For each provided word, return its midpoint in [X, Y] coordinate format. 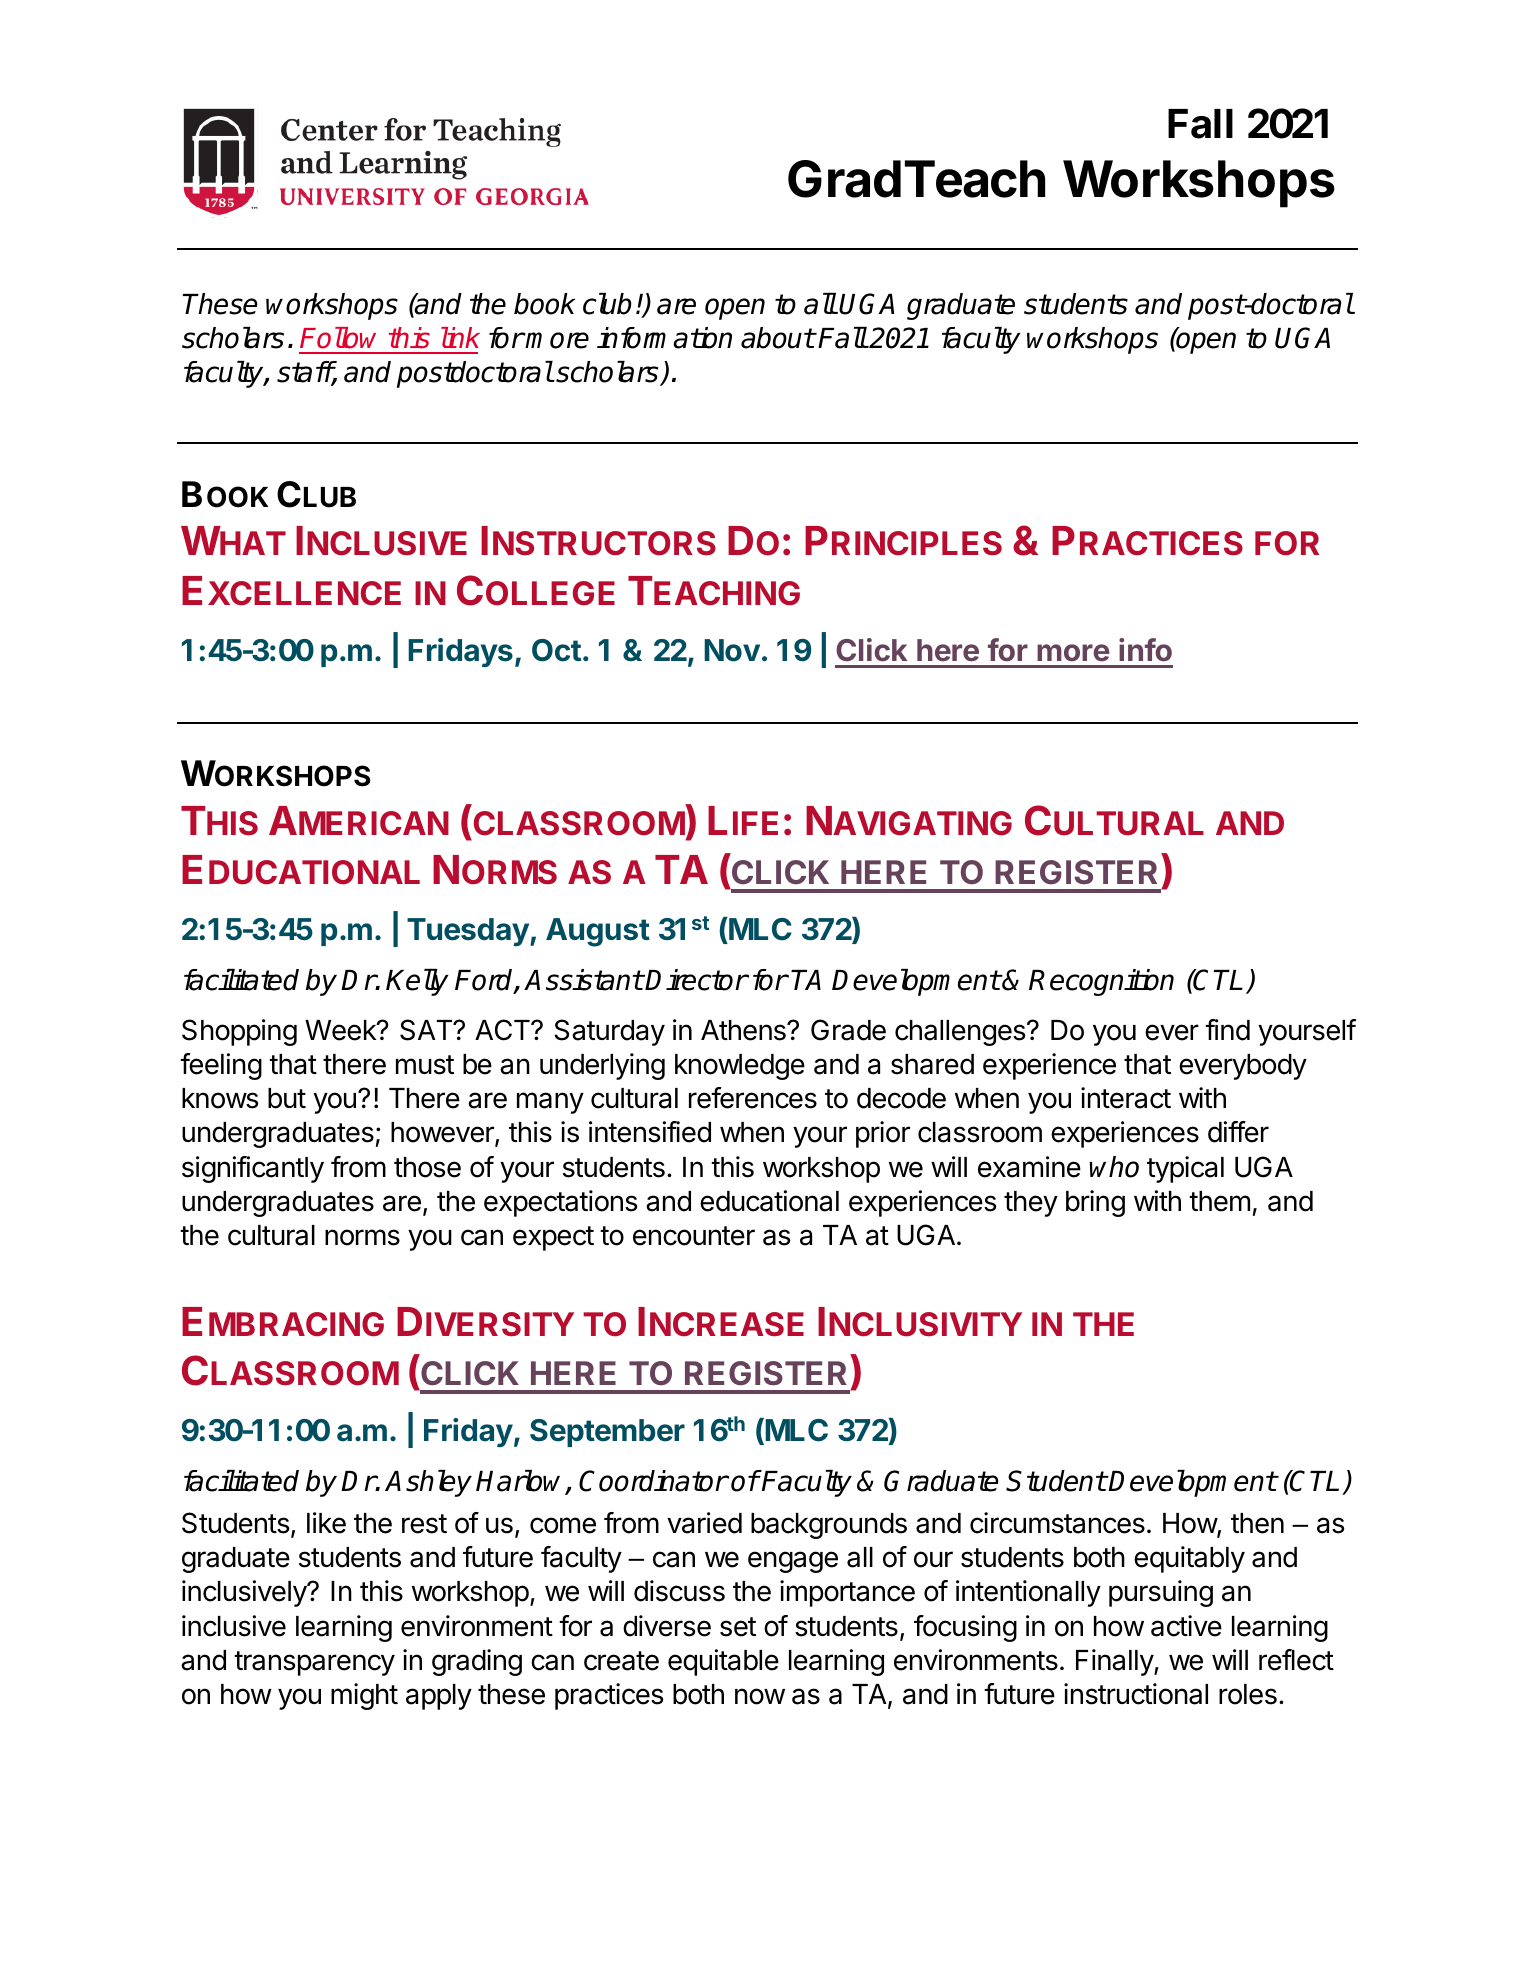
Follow [338, 338]
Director [696, 980]
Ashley [428, 1483]
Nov [732, 650]
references [753, 1098]
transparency [314, 1663]
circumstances [1057, 1523]
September [607, 1433]
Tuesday [469, 932]
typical [1185, 1169]
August [598, 932]
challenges [960, 1033]
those [427, 1167]
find [1227, 1030]
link [460, 337]
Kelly [417, 982]
